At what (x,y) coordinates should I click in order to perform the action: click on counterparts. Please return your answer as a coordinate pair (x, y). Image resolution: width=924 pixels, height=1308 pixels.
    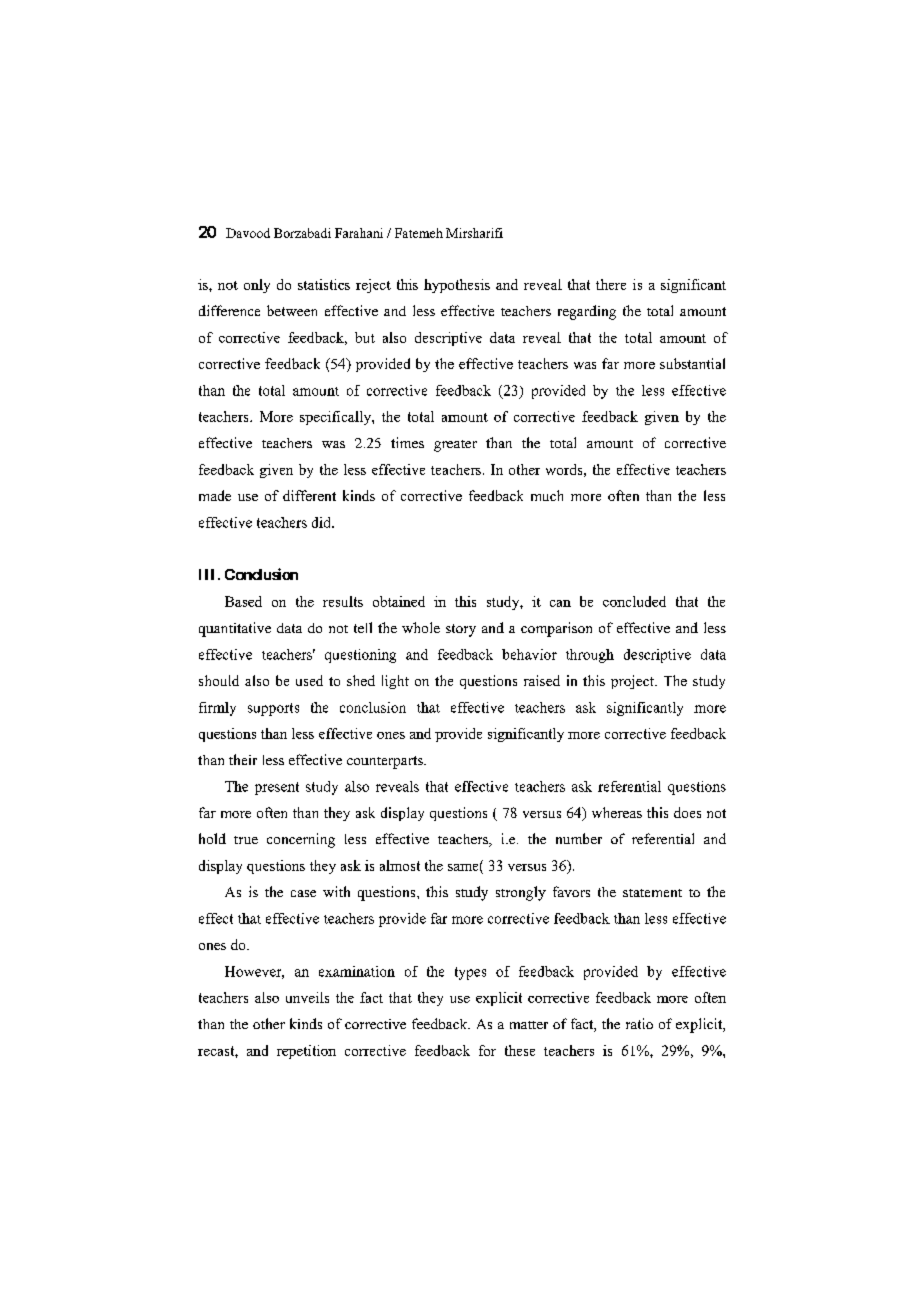
    Looking at the image, I should click on (386, 762).
